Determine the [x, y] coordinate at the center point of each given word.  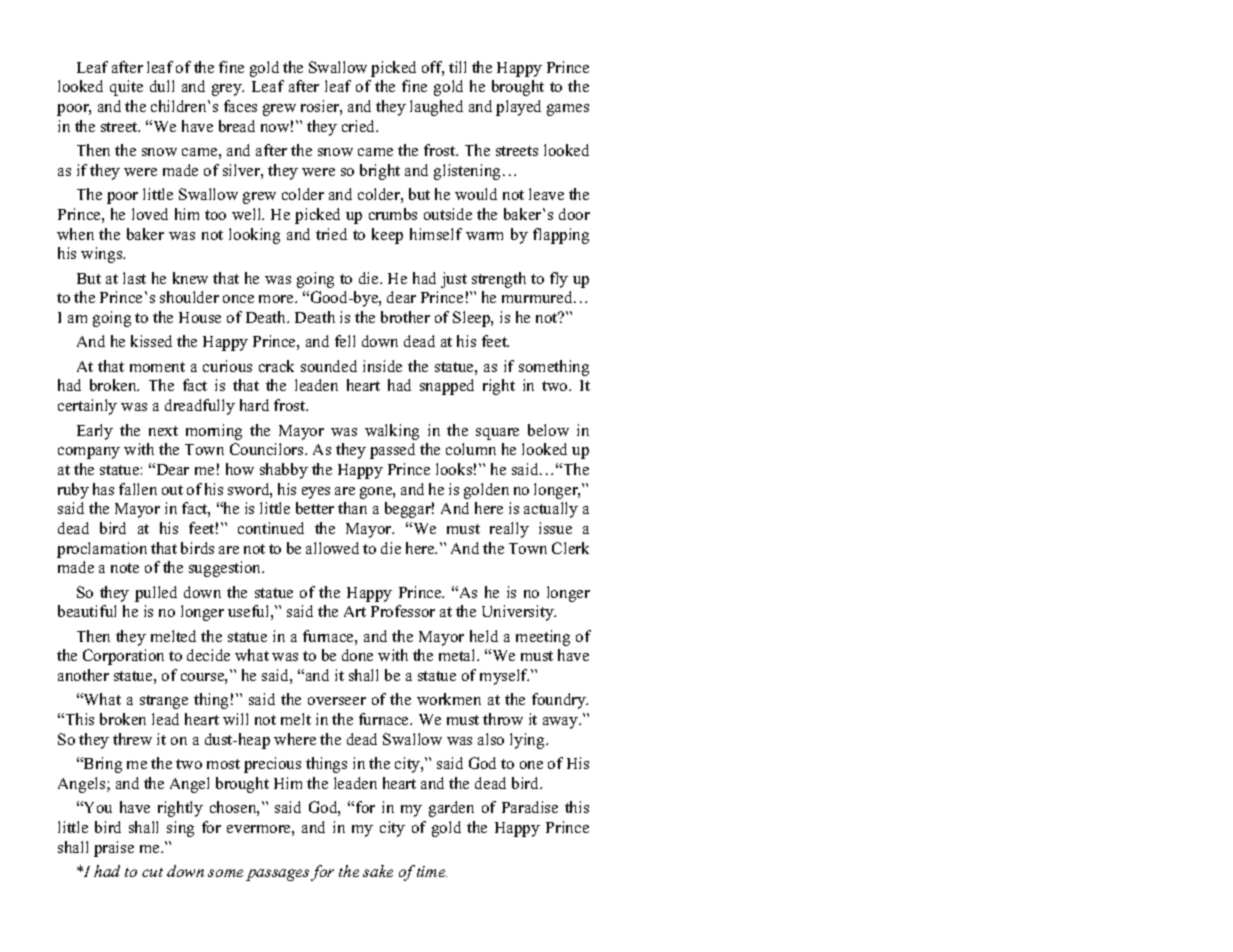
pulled [156, 594]
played [518, 108]
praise [114, 849]
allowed [332, 548]
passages [277, 875]
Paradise [530, 807]
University [519, 613]
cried [360, 126]
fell [345, 341]
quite [126, 88]
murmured [538, 297]
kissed [151, 341]
